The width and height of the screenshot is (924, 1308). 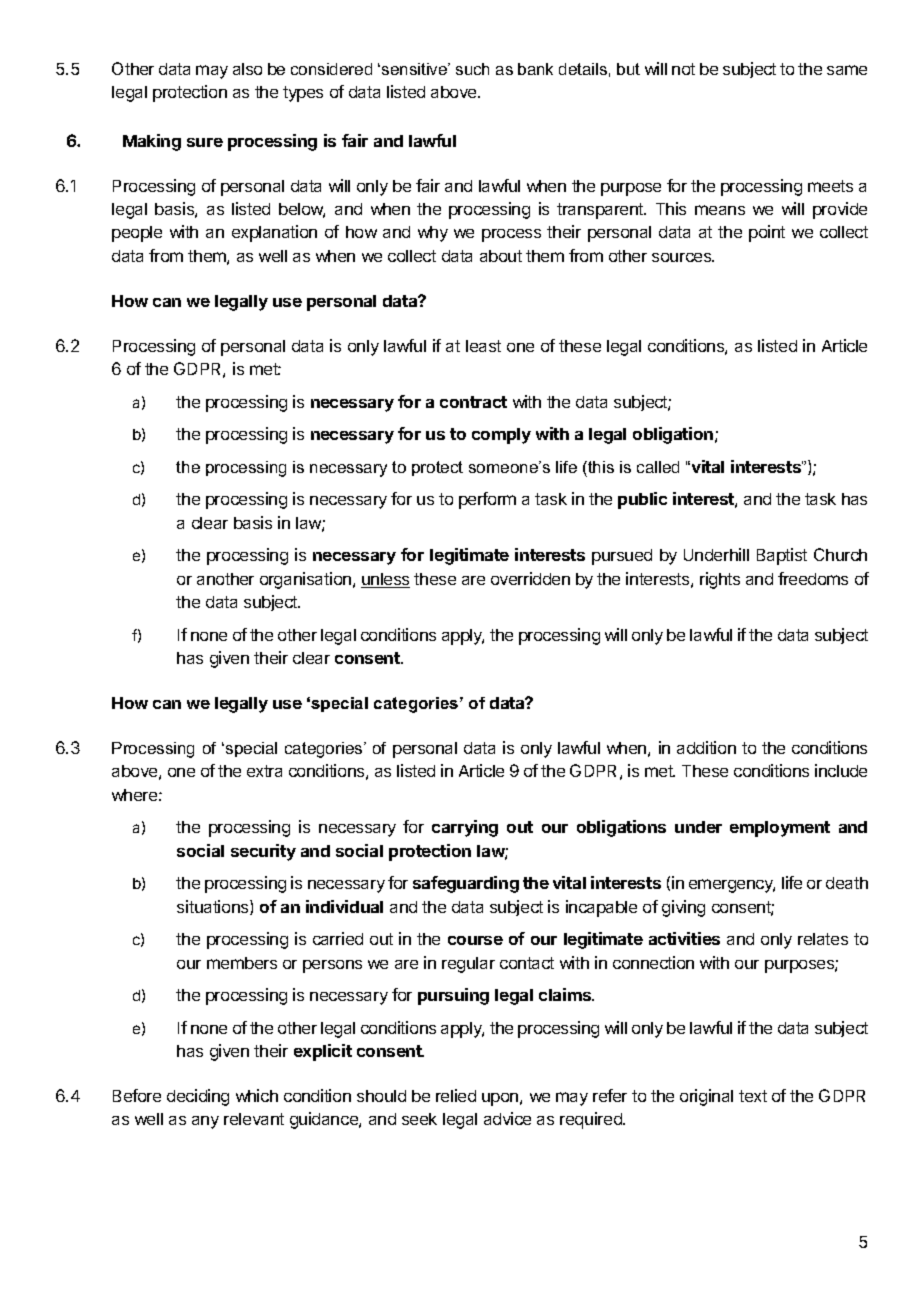 What do you see at coordinates (501, 436) in the screenshot?
I see `comply` at bounding box center [501, 436].
